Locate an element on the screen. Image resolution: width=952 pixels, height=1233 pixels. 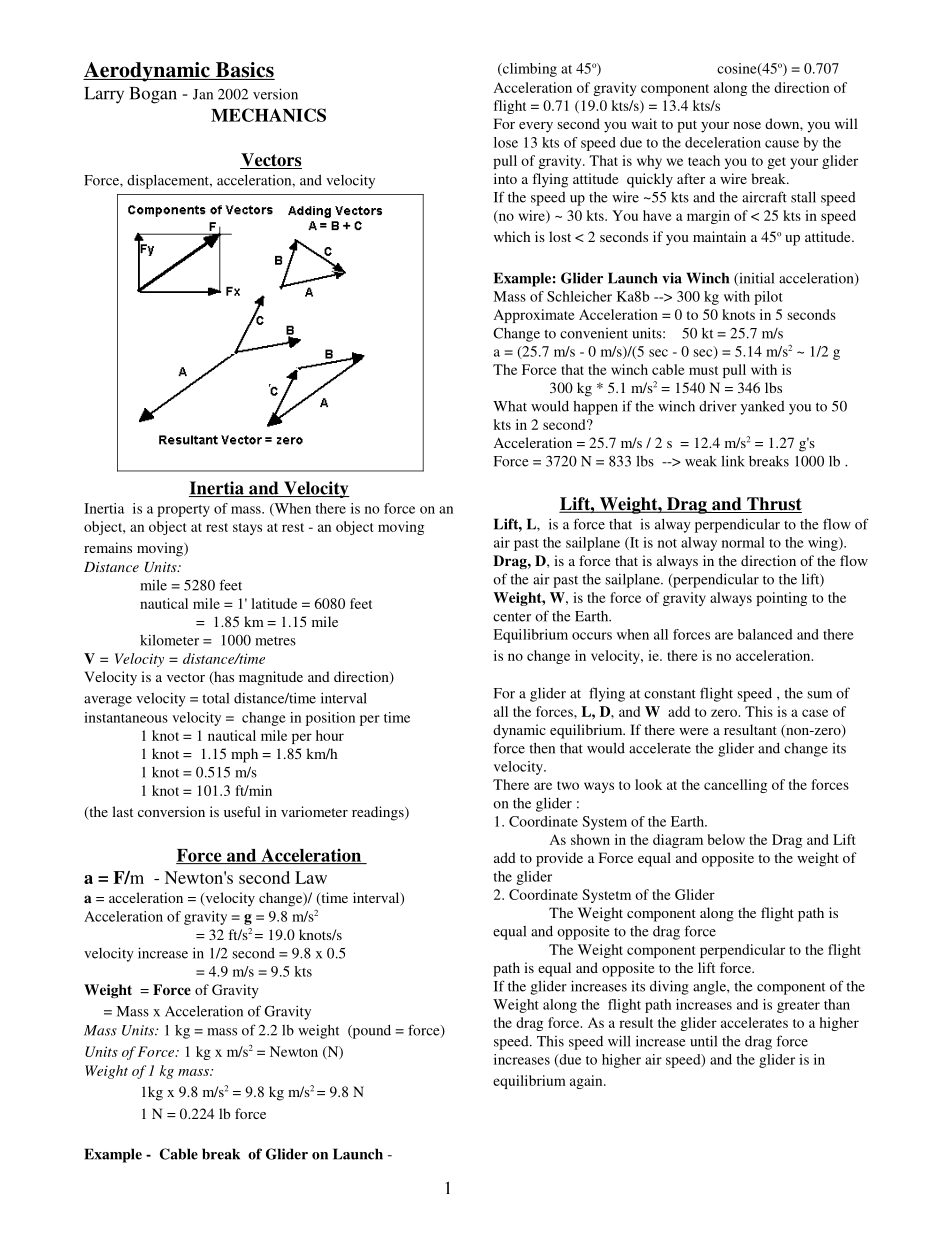
nose is located at coordinates (747, 125).
